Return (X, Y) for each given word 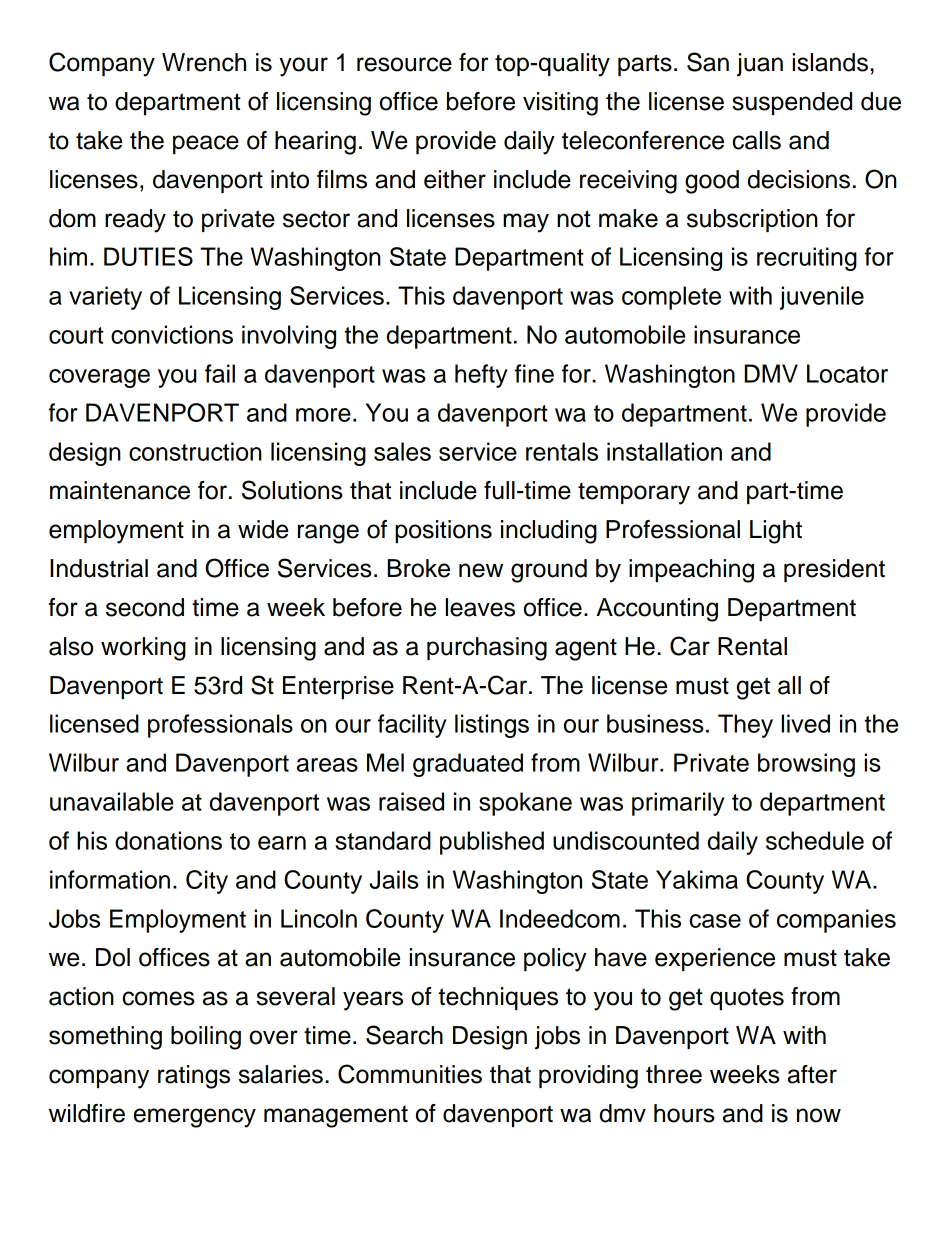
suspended (792, 103)
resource (404, 64)
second (145, 607)
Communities (410, 1074)
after (812, 1074)
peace (206, 144)
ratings (194, 1077)
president (834, 570)
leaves (480, 607)
